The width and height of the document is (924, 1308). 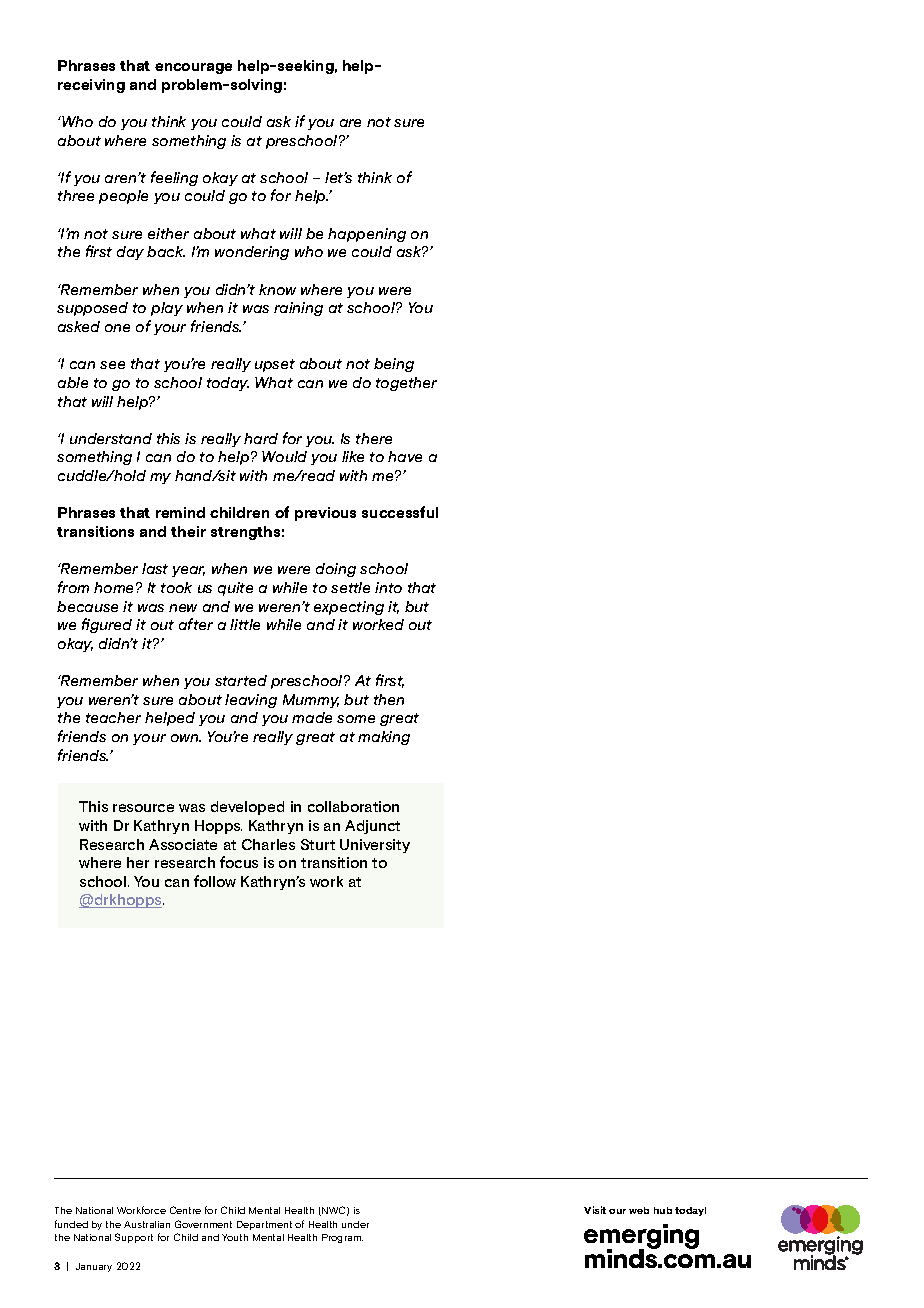 What do you see at coordinates (595, 1210) in the document?
I see `Visit` at bounding box center [595, 1210].
